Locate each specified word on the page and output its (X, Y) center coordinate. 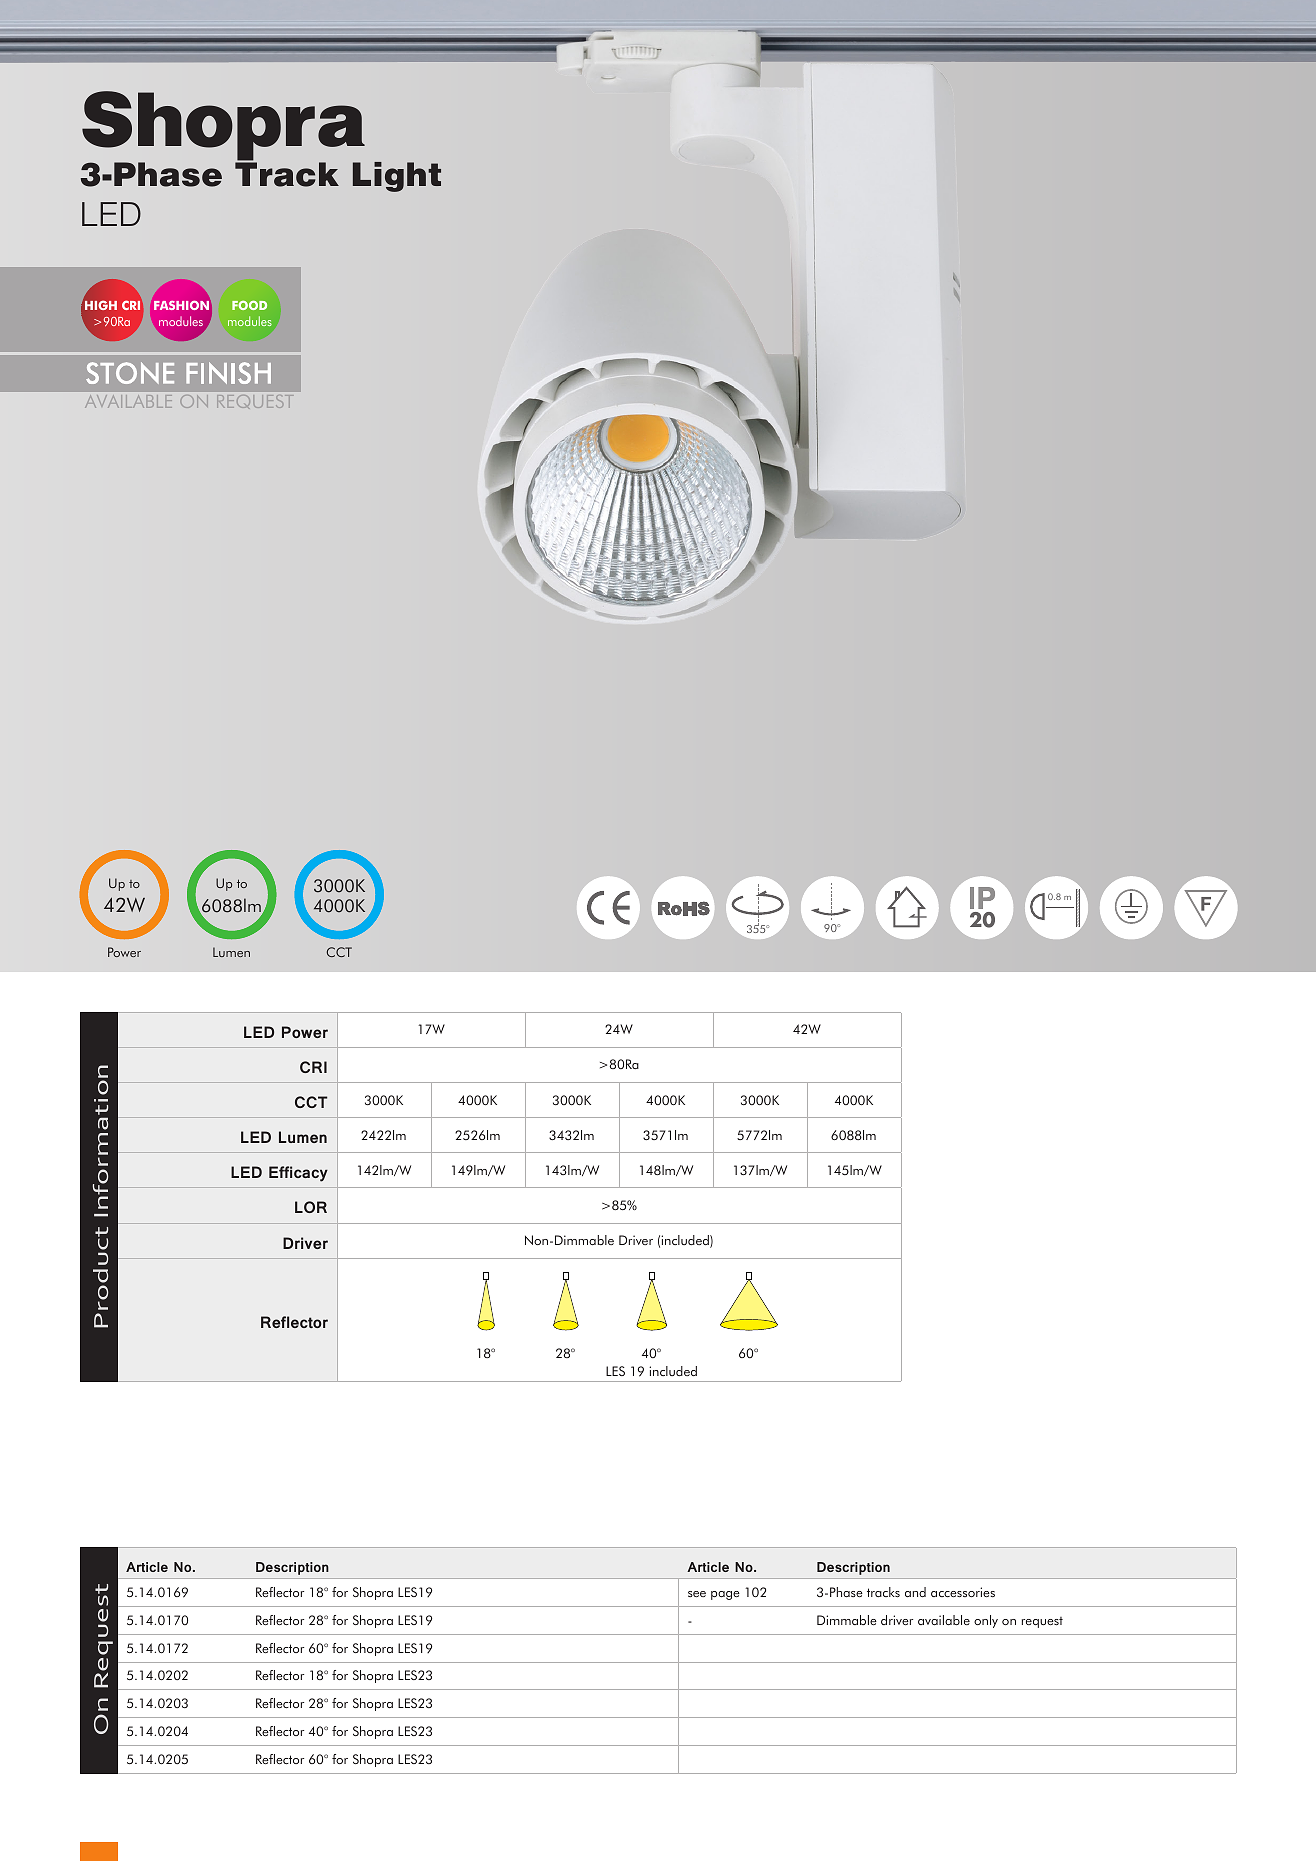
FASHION (181, 305)
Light (397, 177)
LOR (311, 1207)
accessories (963, 1592)
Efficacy (298, 1174)
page (725, 1595)
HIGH (101, 305)
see (697, 1594)
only (986, 1621)
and (915, 1592)
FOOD (249, 305)
